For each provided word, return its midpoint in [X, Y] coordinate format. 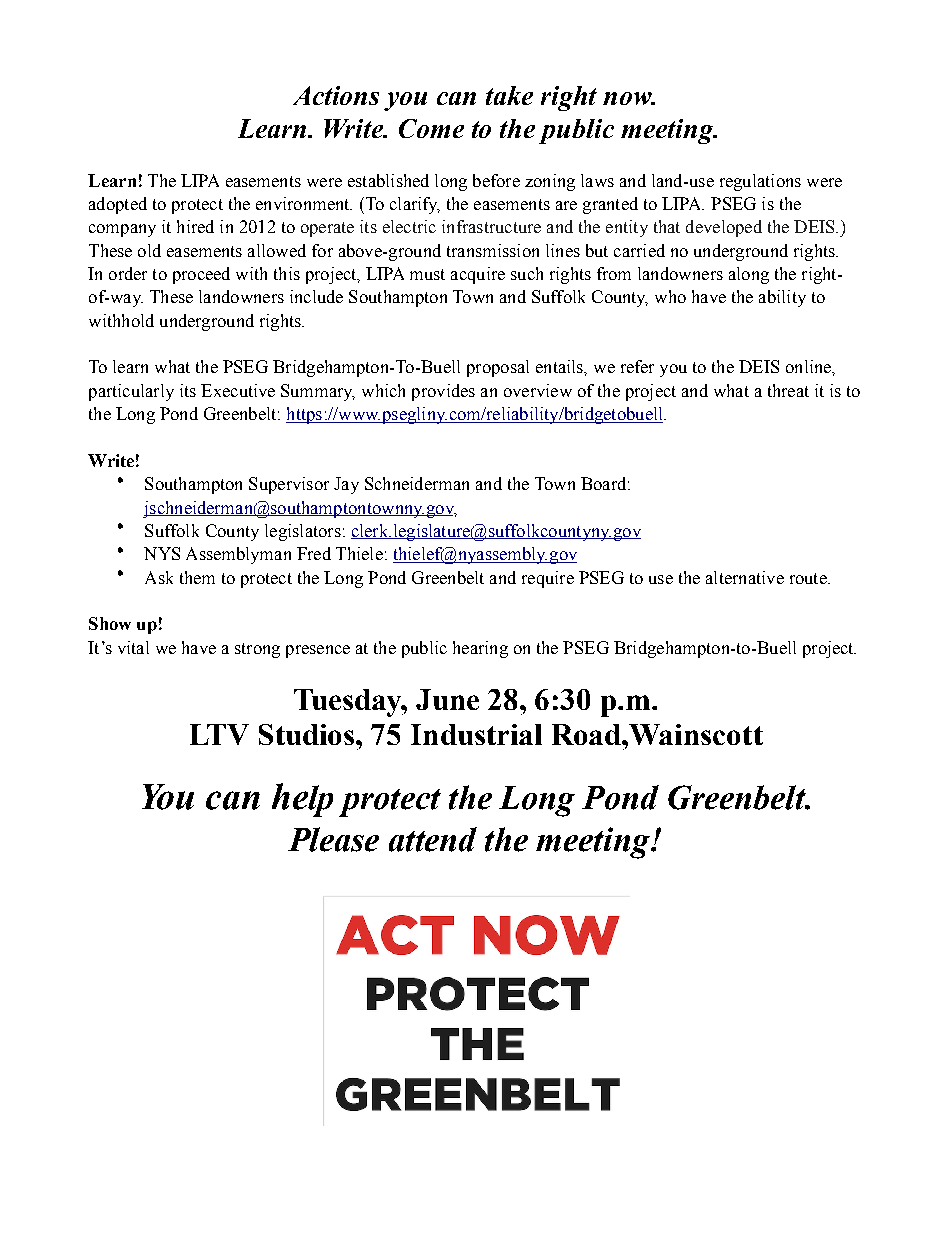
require [548, 579]
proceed [201, 275]
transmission [493, 250]
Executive [238, 390]
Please [333, 839]
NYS [162, 553]
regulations [760, 182]
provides [443, 392]
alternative [745, 577]
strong [257, 650]
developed [724, 228]
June [447, 699]
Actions [336, 95]
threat [788, 390]
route [809, 578]
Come [431, 128]
